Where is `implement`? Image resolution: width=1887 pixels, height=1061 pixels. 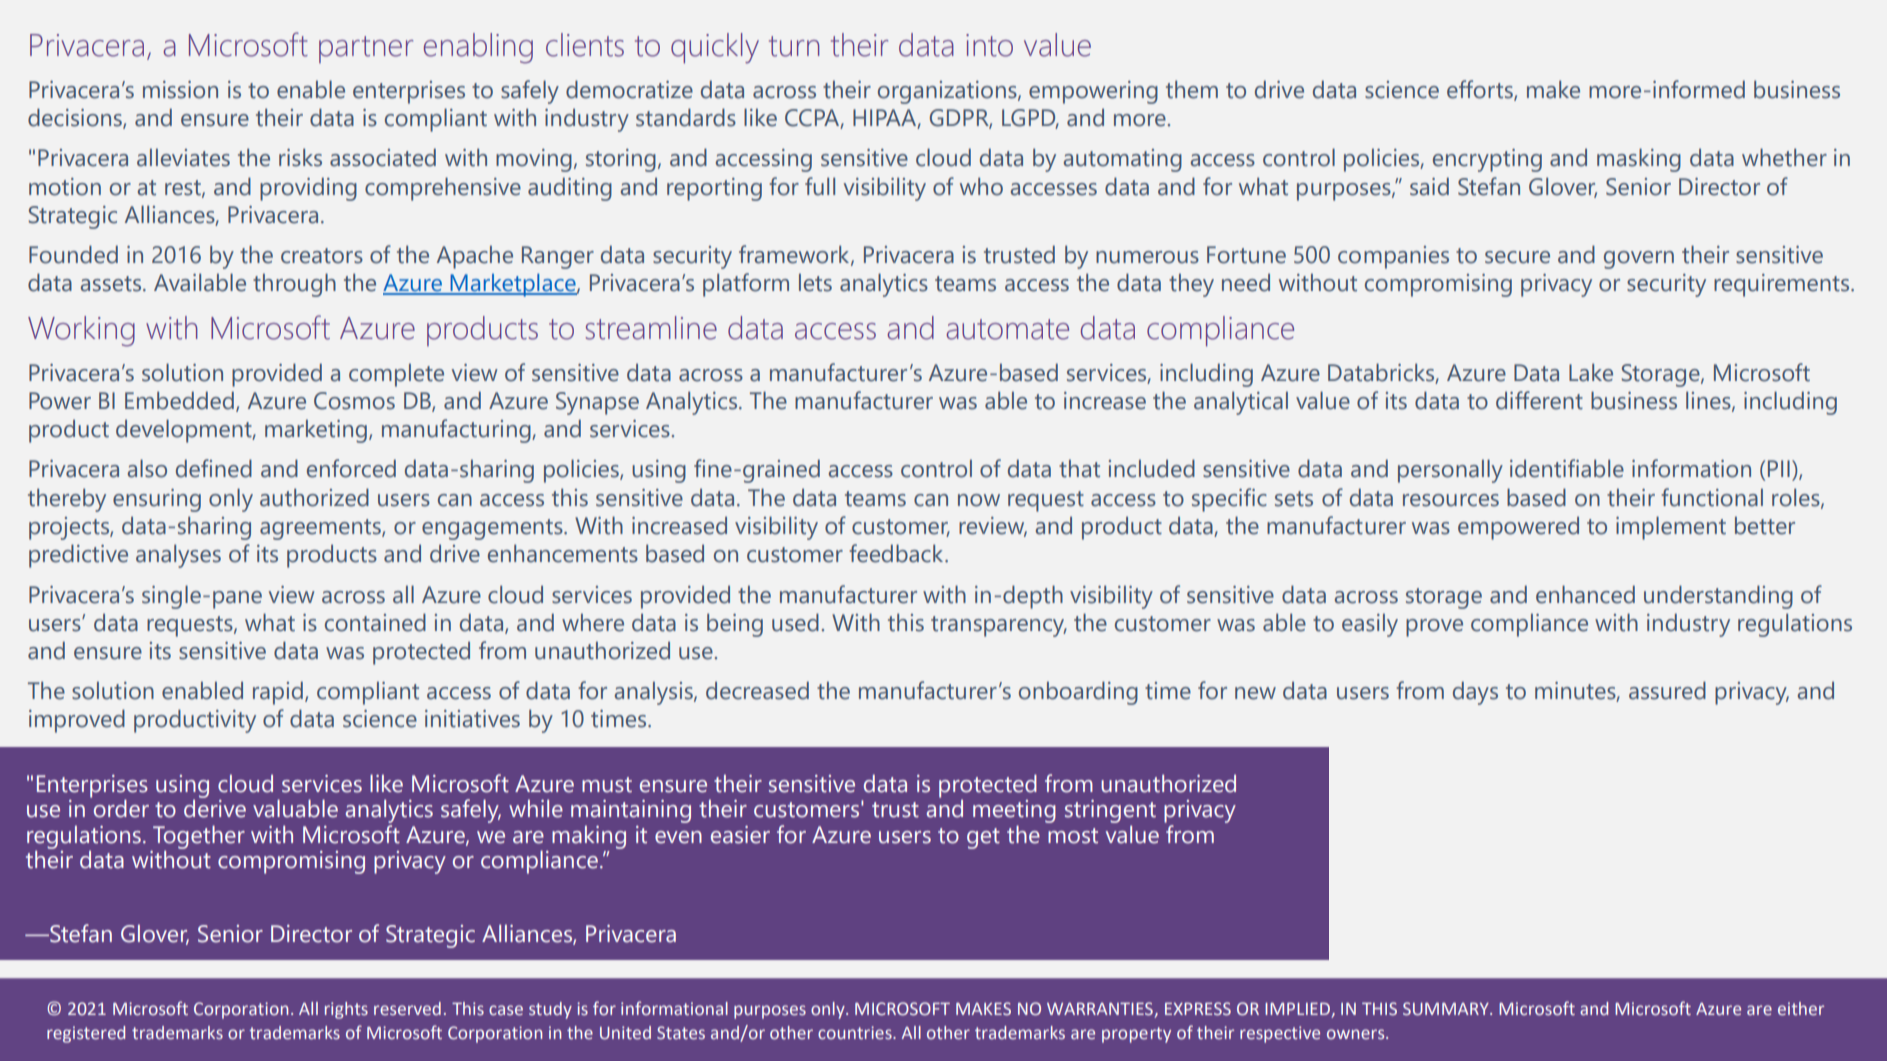
implement is located at coordinates (1671, 528).
